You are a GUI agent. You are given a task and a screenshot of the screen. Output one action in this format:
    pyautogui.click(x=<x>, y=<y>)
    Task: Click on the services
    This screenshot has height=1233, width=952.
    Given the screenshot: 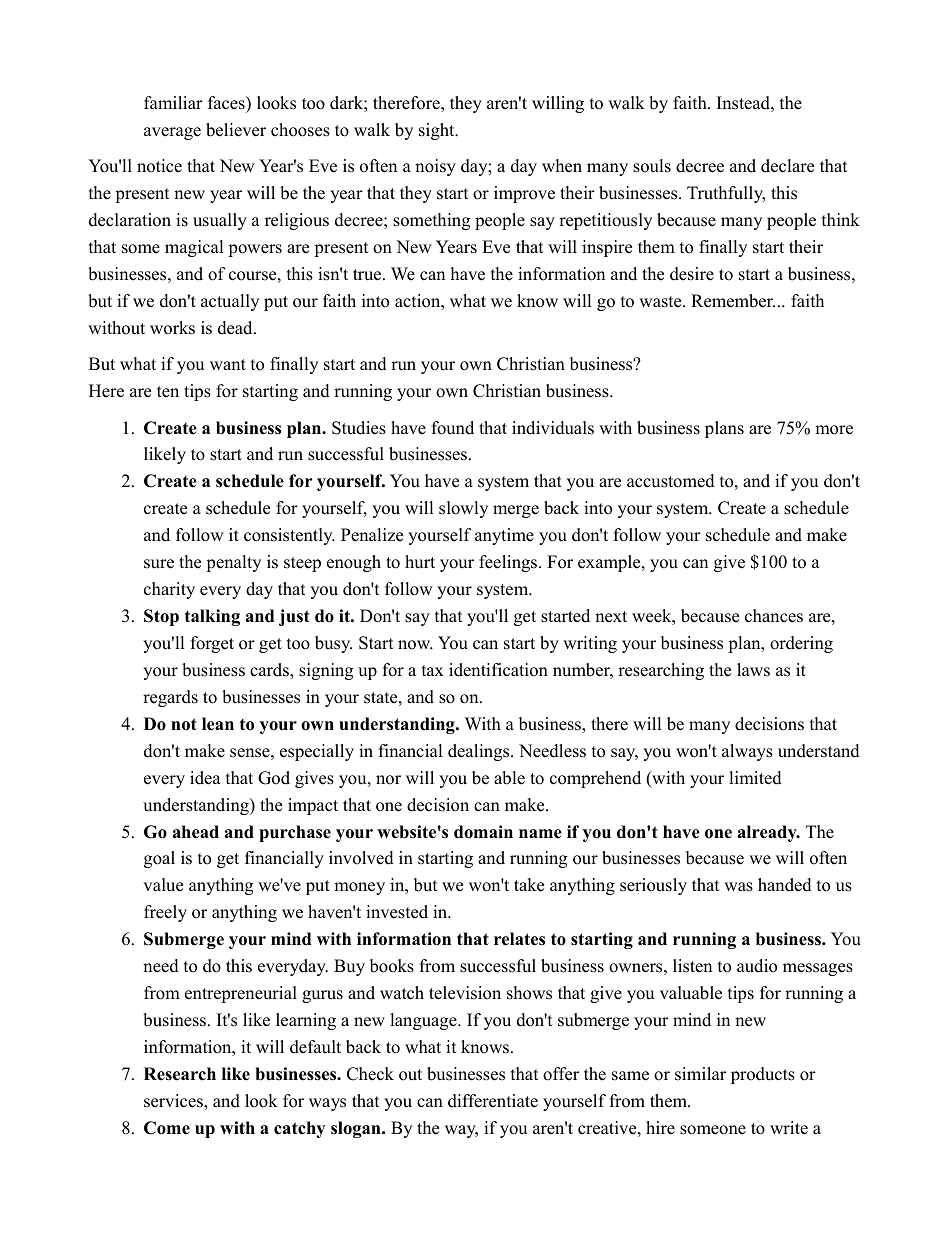 What is the action you would take?
    pyautogui.click(x=174, y=1102)
